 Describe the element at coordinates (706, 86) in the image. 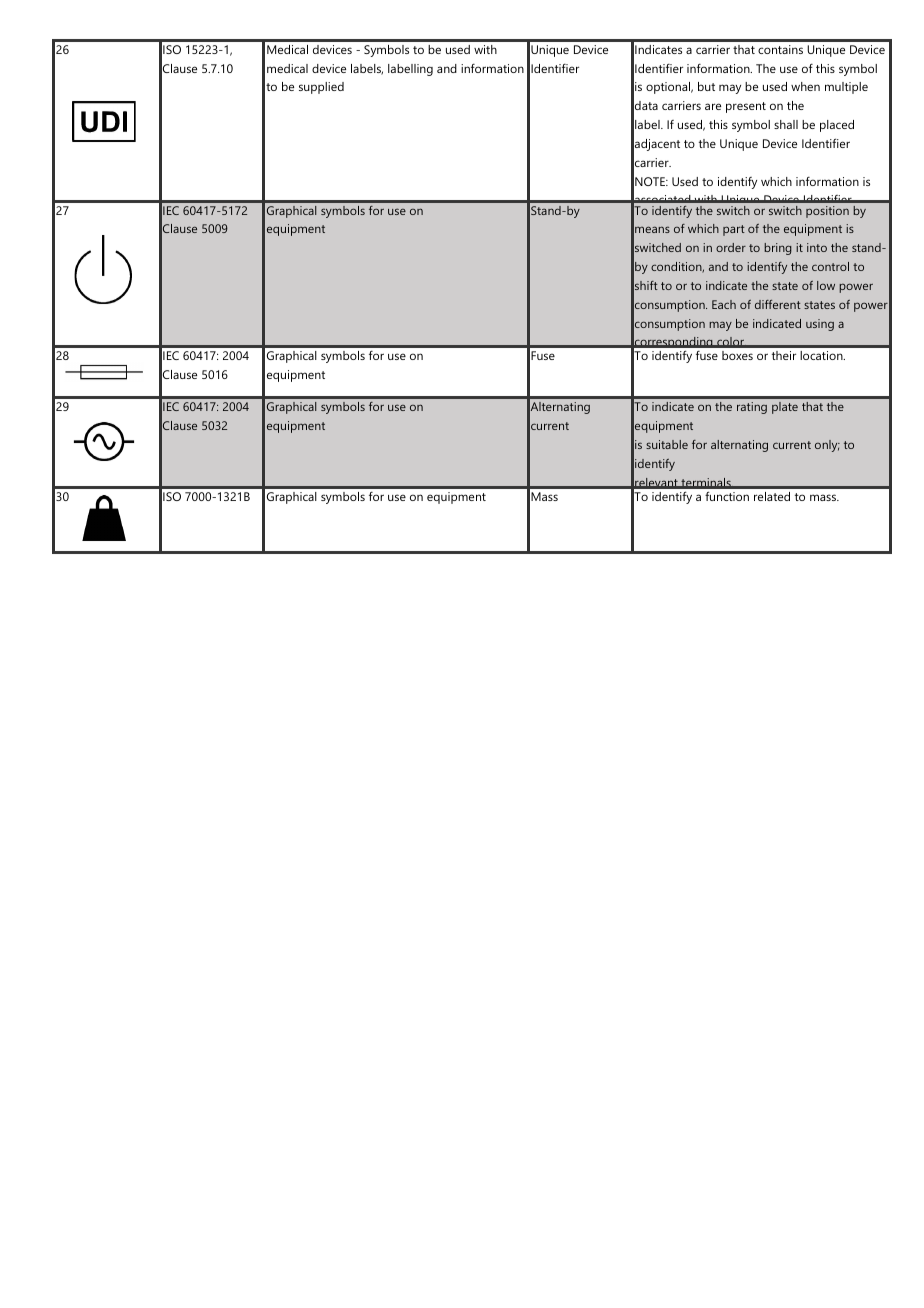

I see `but` at that location.
